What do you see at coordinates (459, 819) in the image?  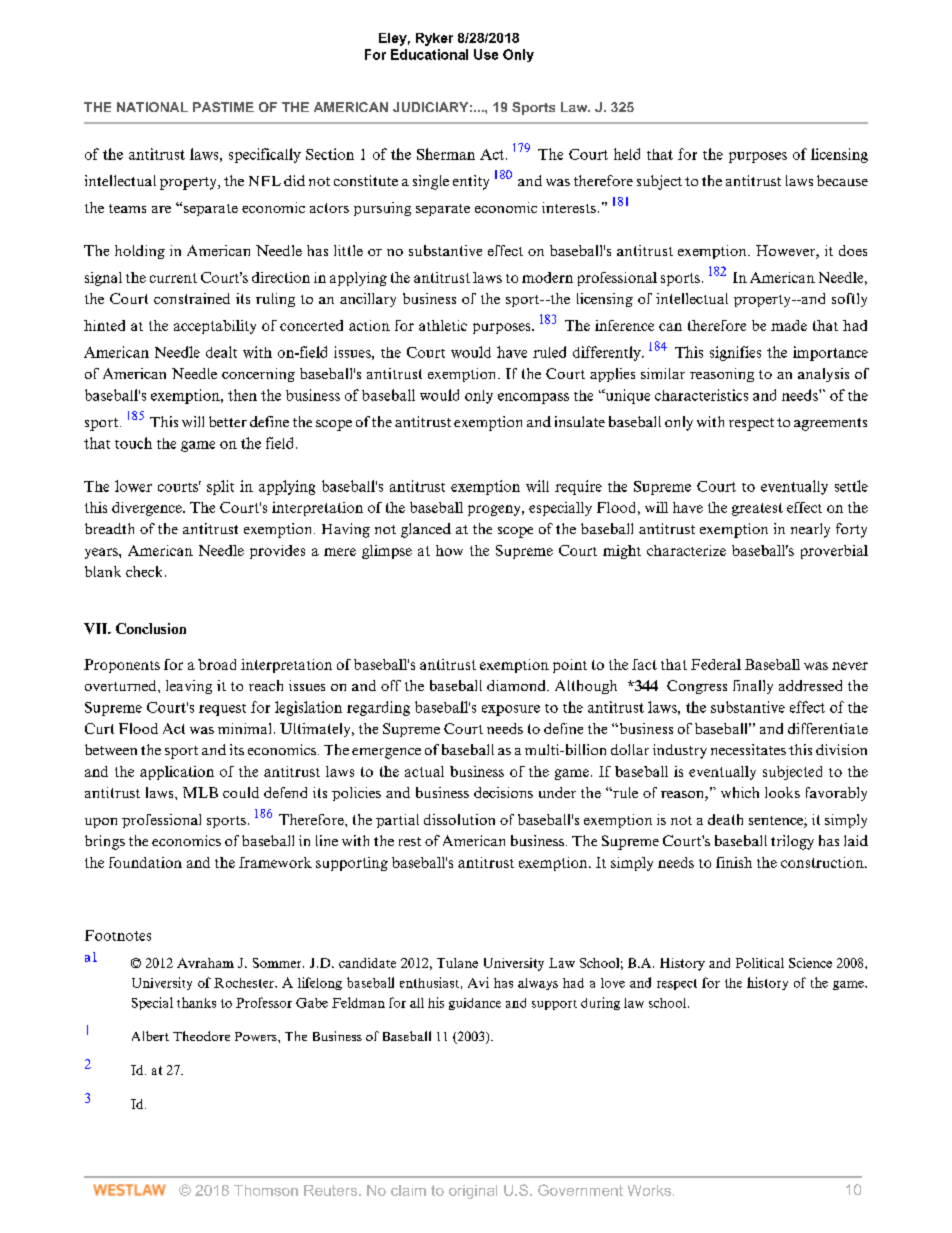 I see `dissolution` at bounding box center [459, 819].
